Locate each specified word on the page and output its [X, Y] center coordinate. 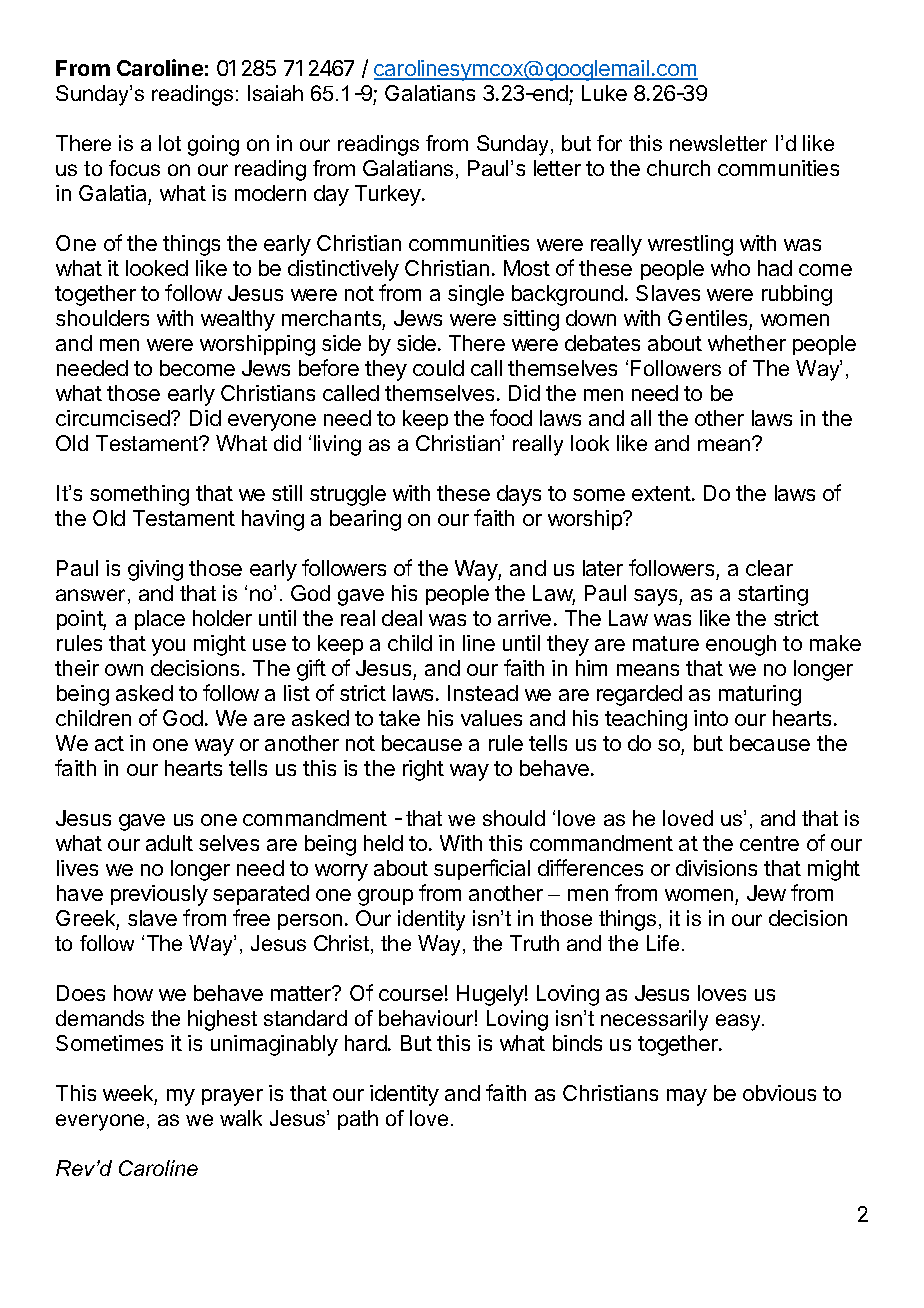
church [678, 168]
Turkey [389, 195]
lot [170, 143]
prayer [232, 1097]
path [358, 1120]
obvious [779, 1093]
